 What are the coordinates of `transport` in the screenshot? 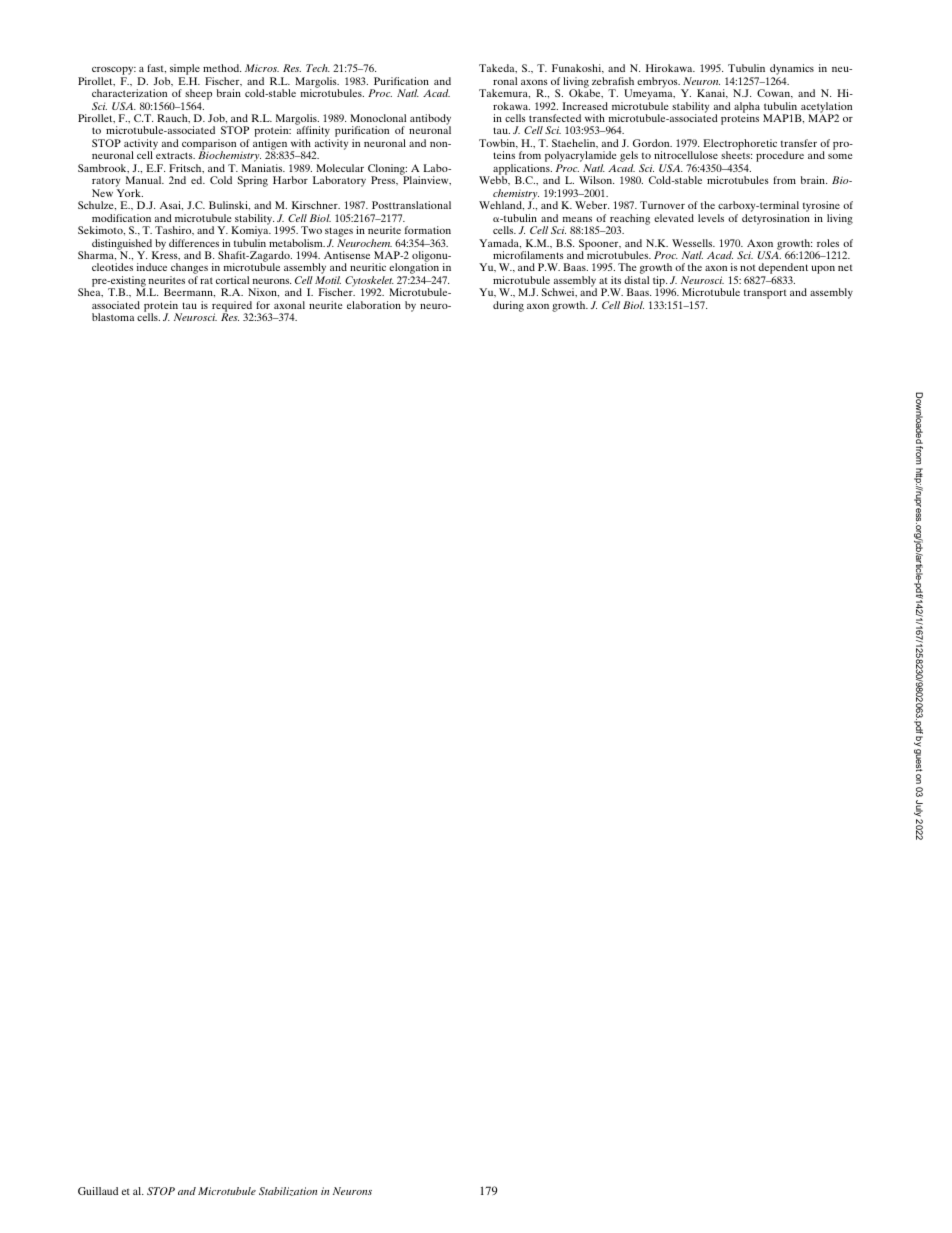 It's located at (765, 294).
